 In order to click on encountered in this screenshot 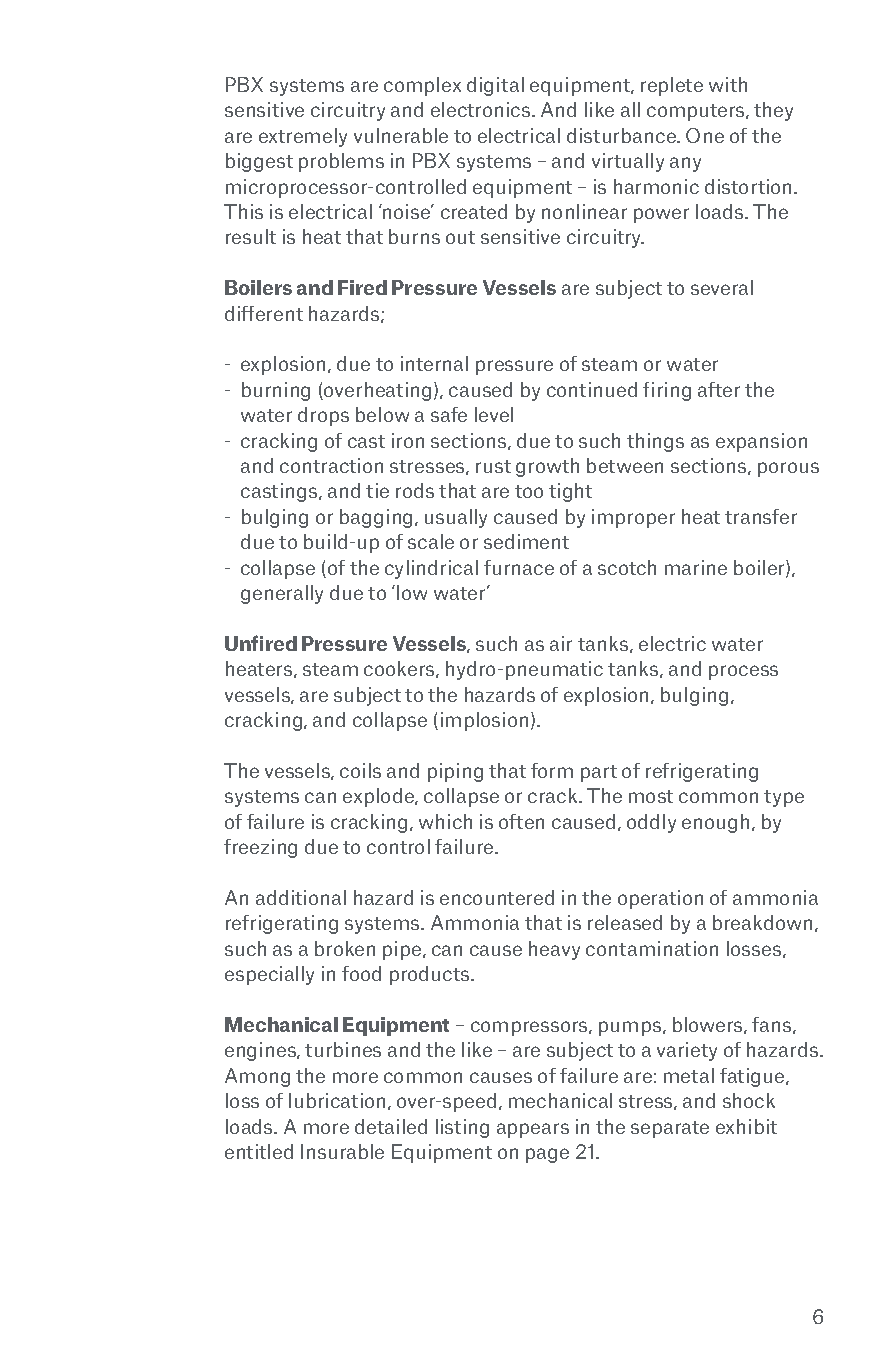, I will do `click(497, 897)`.
